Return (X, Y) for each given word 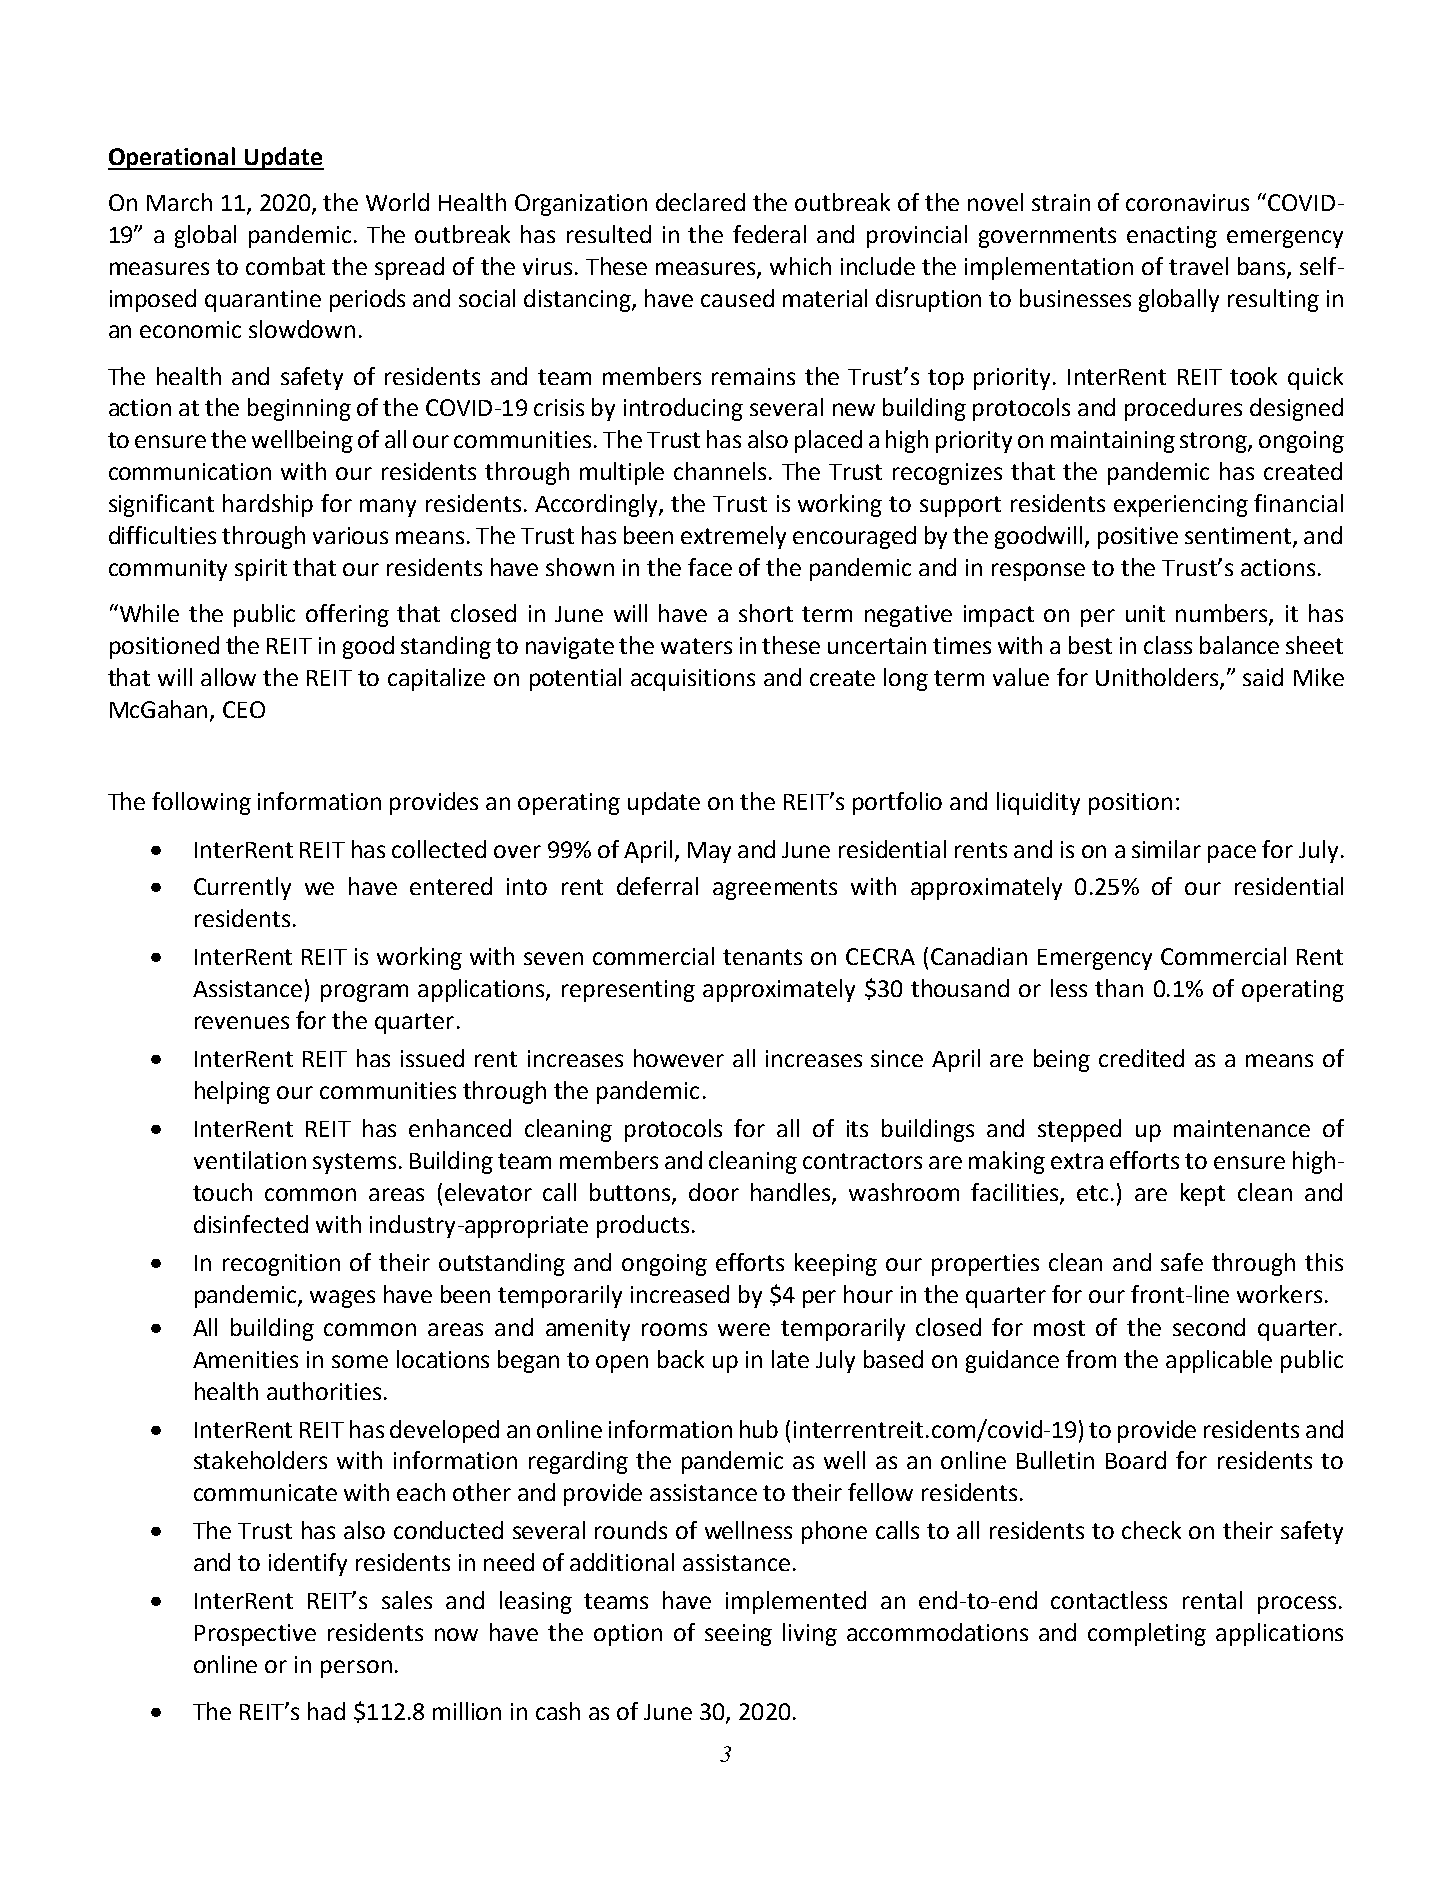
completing (1147, 1634)
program (364, 993)
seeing (738, 1635)
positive (1138, 538)
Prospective (255, 1635)
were (744, 1329)
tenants (762, 957)
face (710, 567)
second (1209, 1327)
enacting (1172, 237)
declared (700, 202)
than (1119, 988)
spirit (261, 570)
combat (285, 266)
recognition (281, 1265)
